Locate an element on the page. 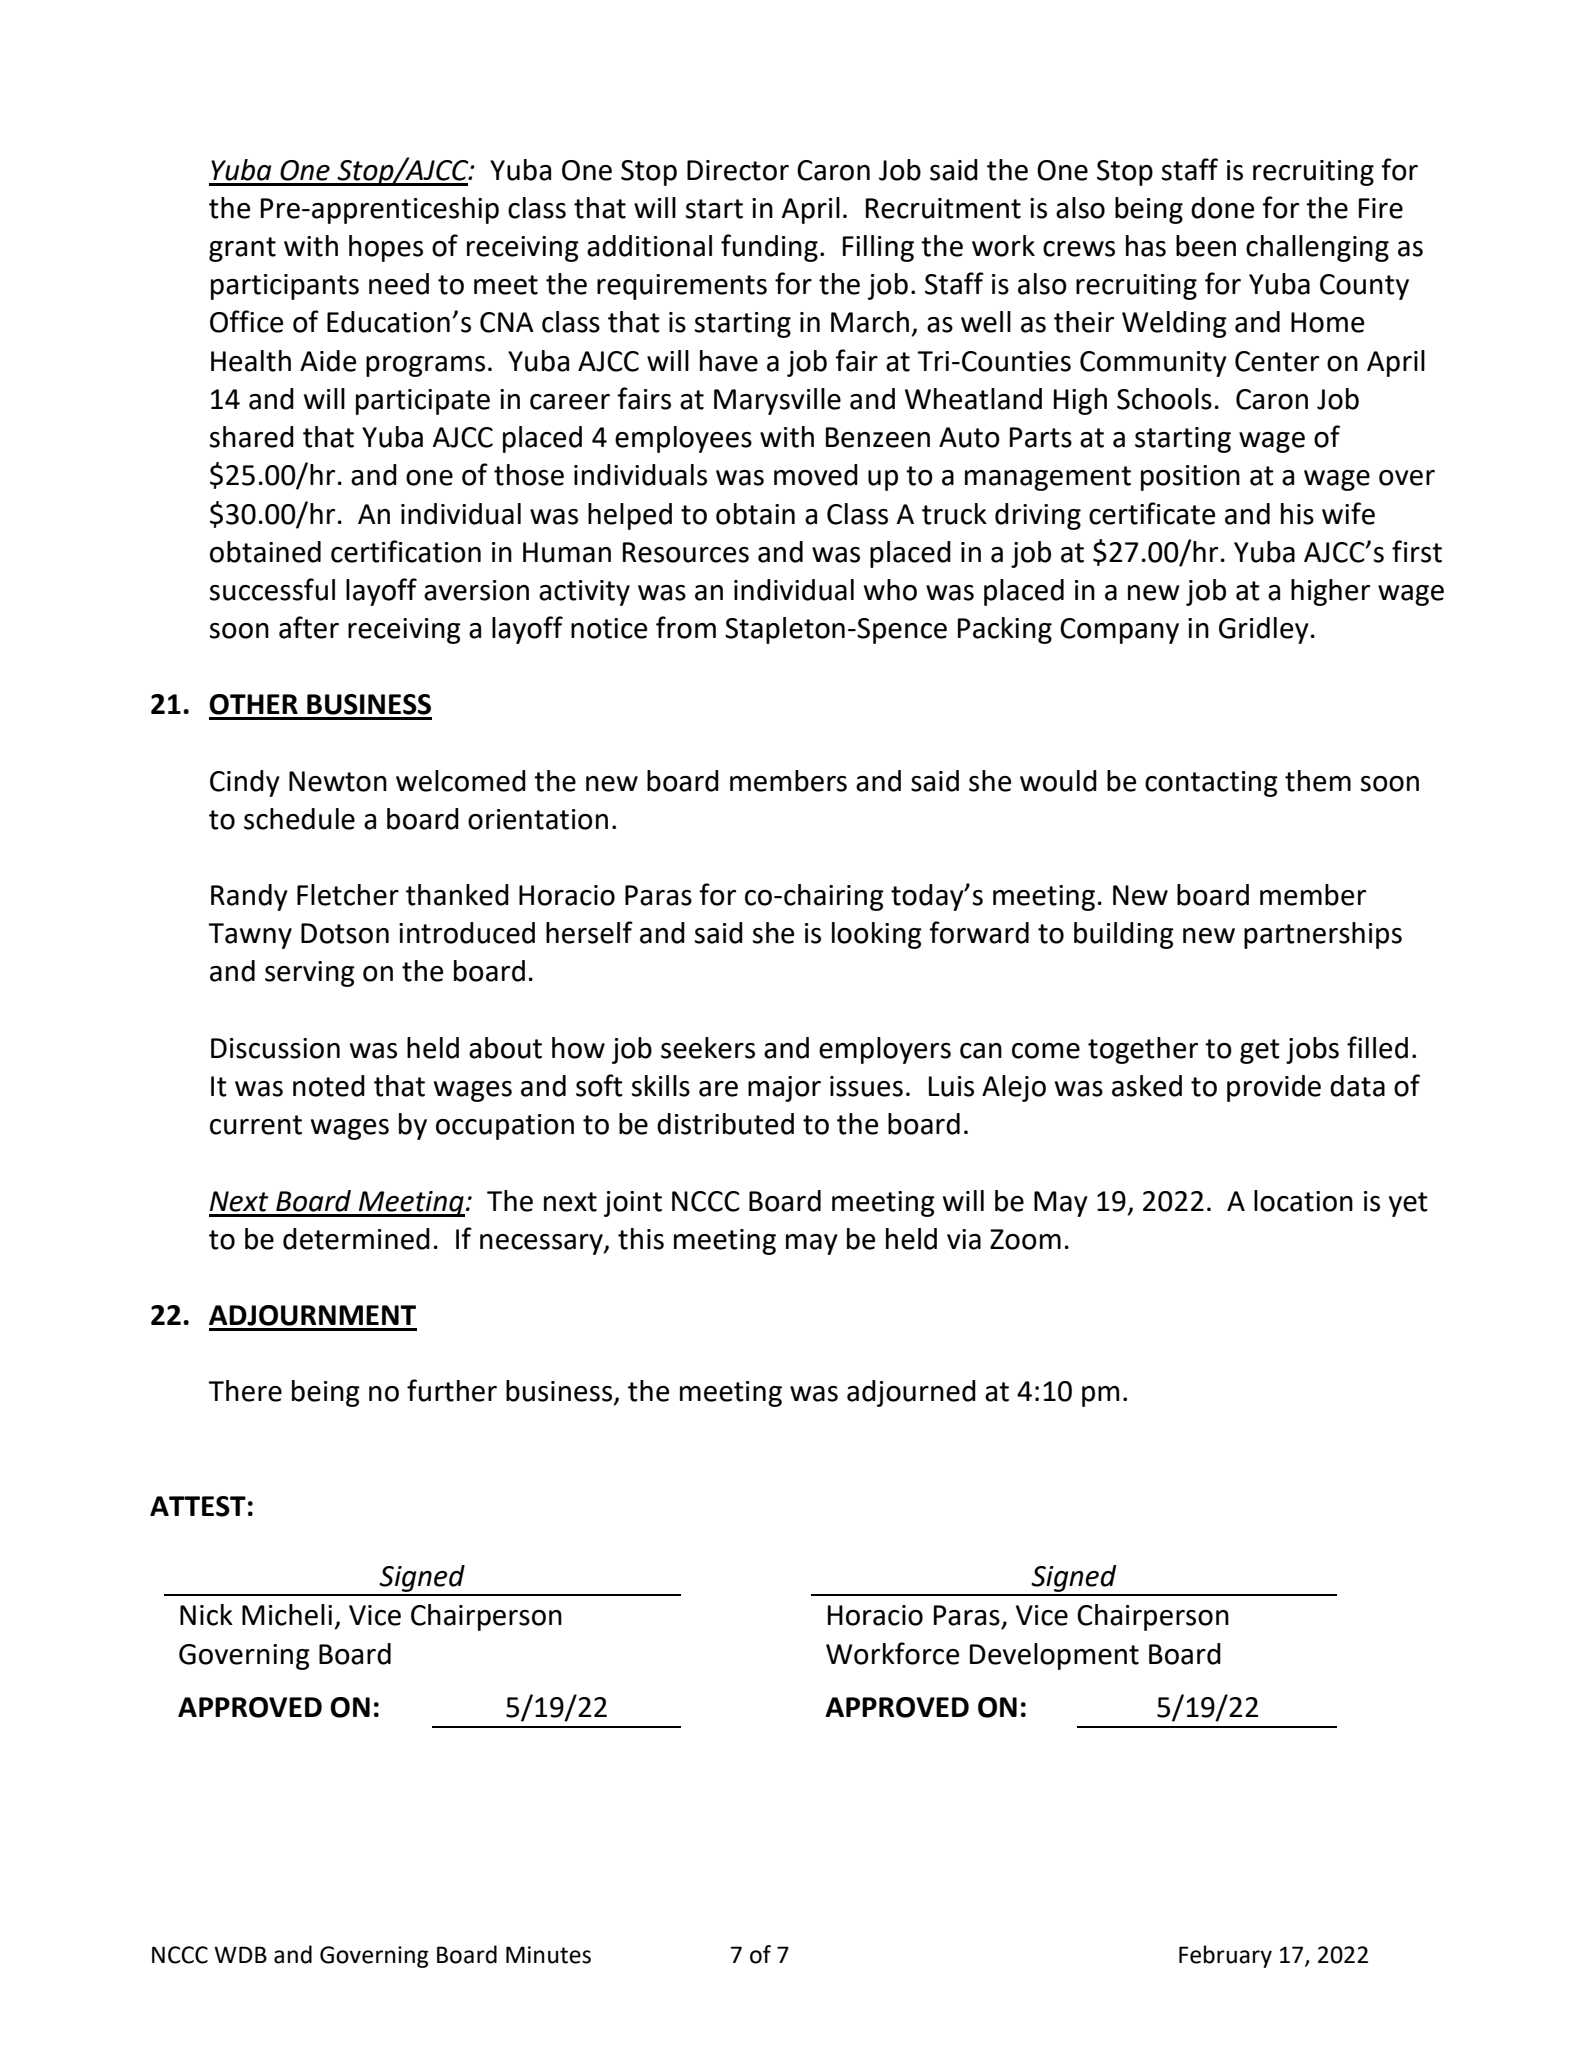 This page has width=1595, height=2064. looking is located at coordinates (877, 935).
